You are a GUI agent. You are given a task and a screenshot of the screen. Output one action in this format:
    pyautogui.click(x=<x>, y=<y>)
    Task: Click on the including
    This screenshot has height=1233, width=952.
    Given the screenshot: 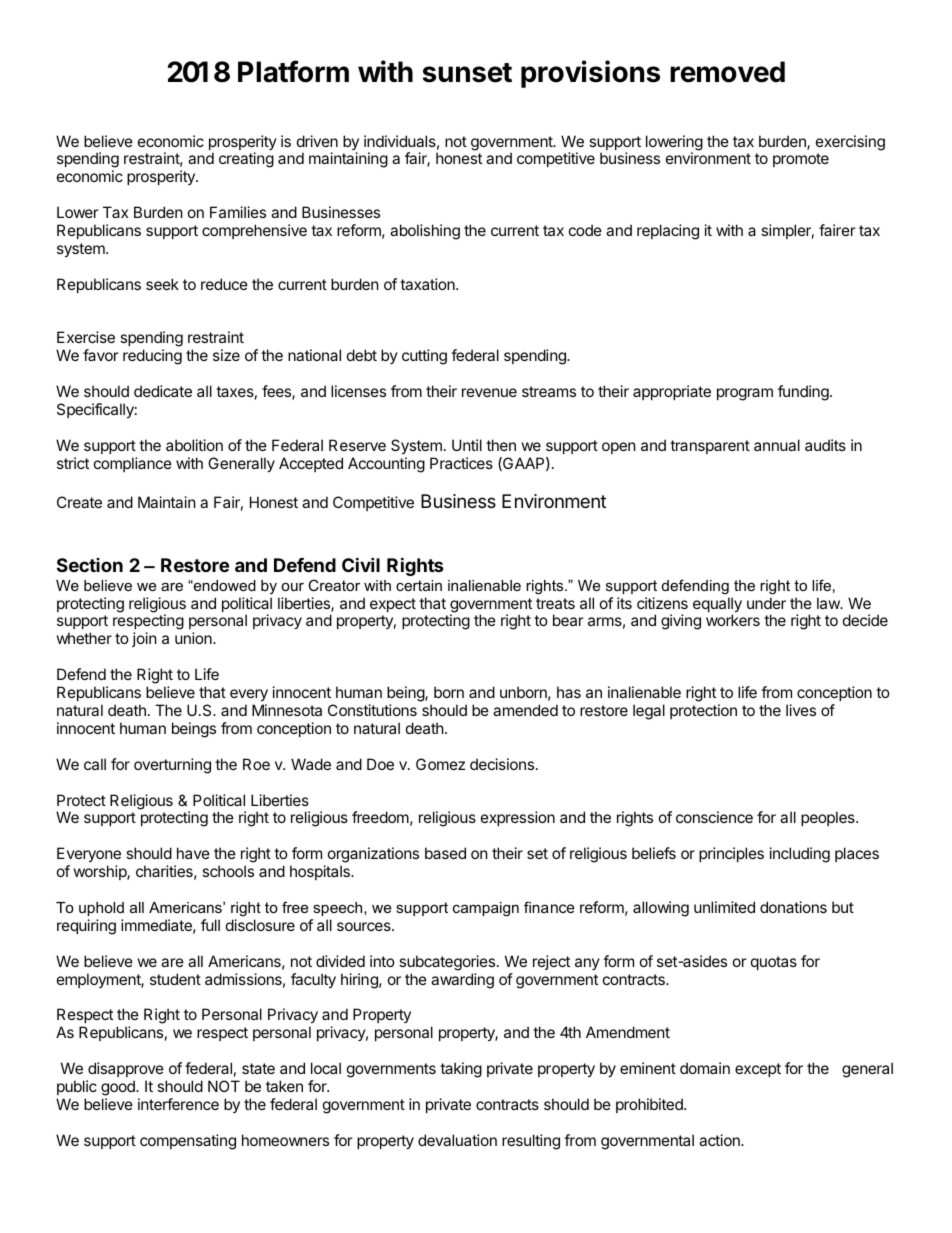 What is the action you would take?
    pyautogui.click(x=800, y=855)
